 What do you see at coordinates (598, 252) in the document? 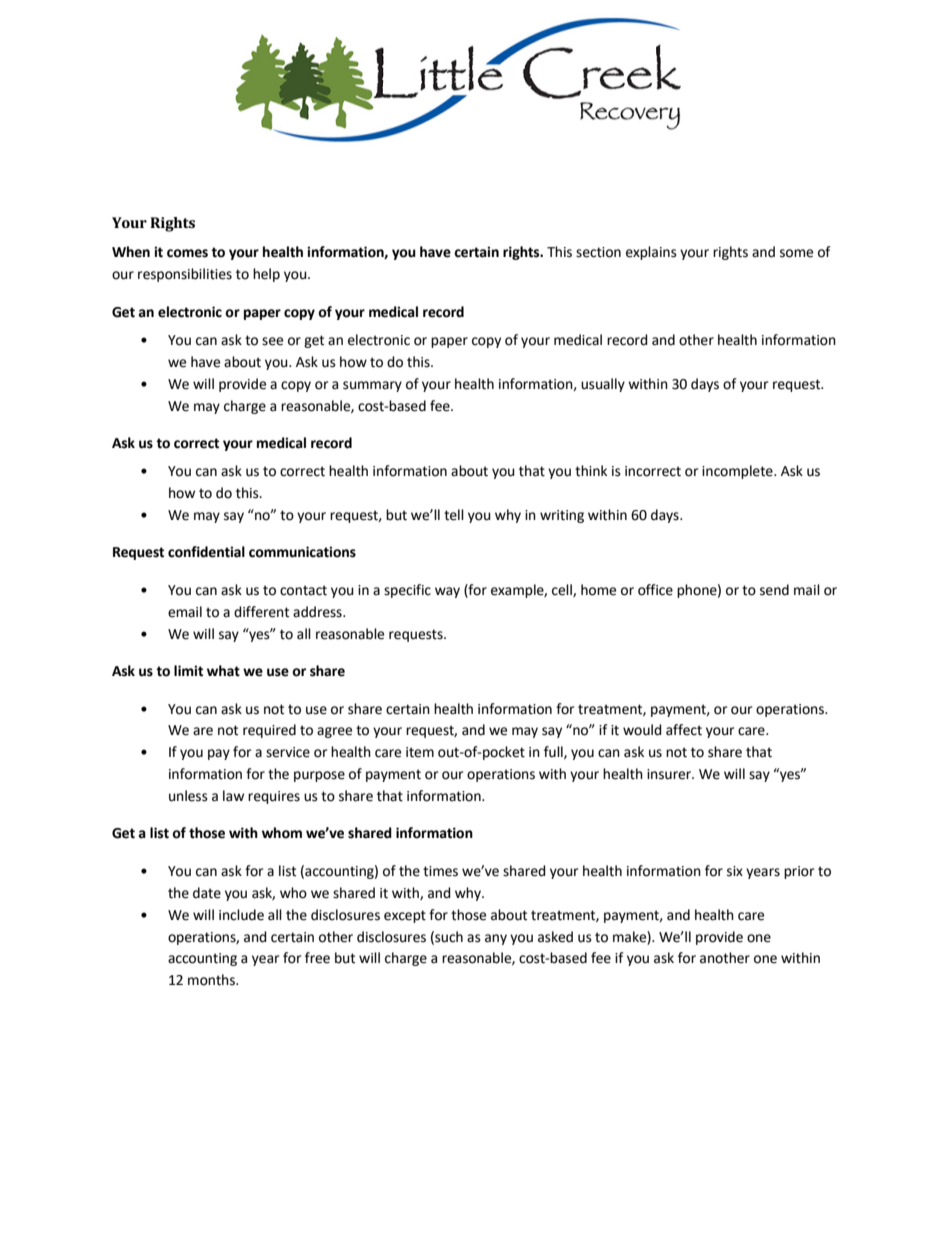
I see `section` at bounding box center [598, 252].
